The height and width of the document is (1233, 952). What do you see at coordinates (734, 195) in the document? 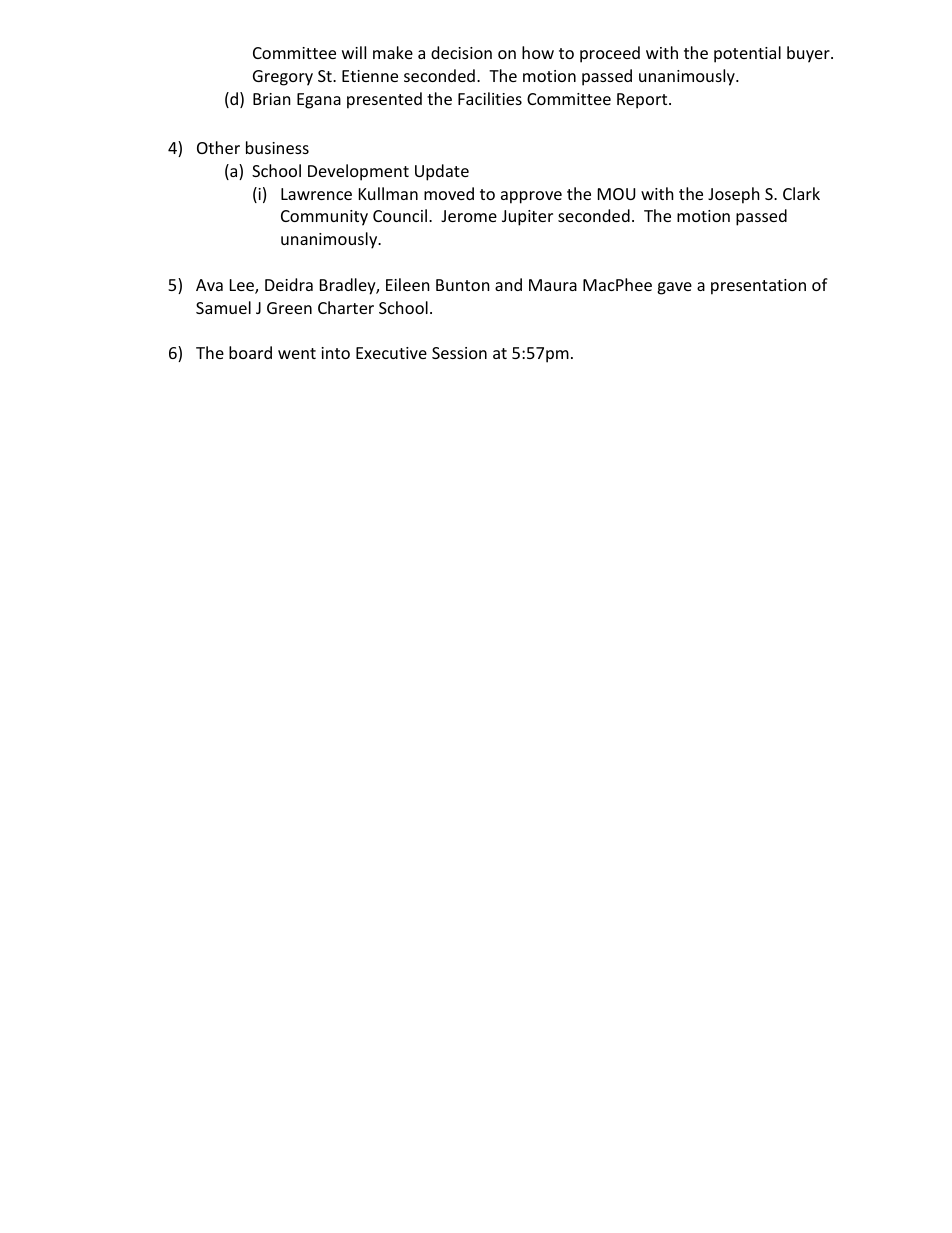
I see `Joseph` at bounding box center [734, 195].
